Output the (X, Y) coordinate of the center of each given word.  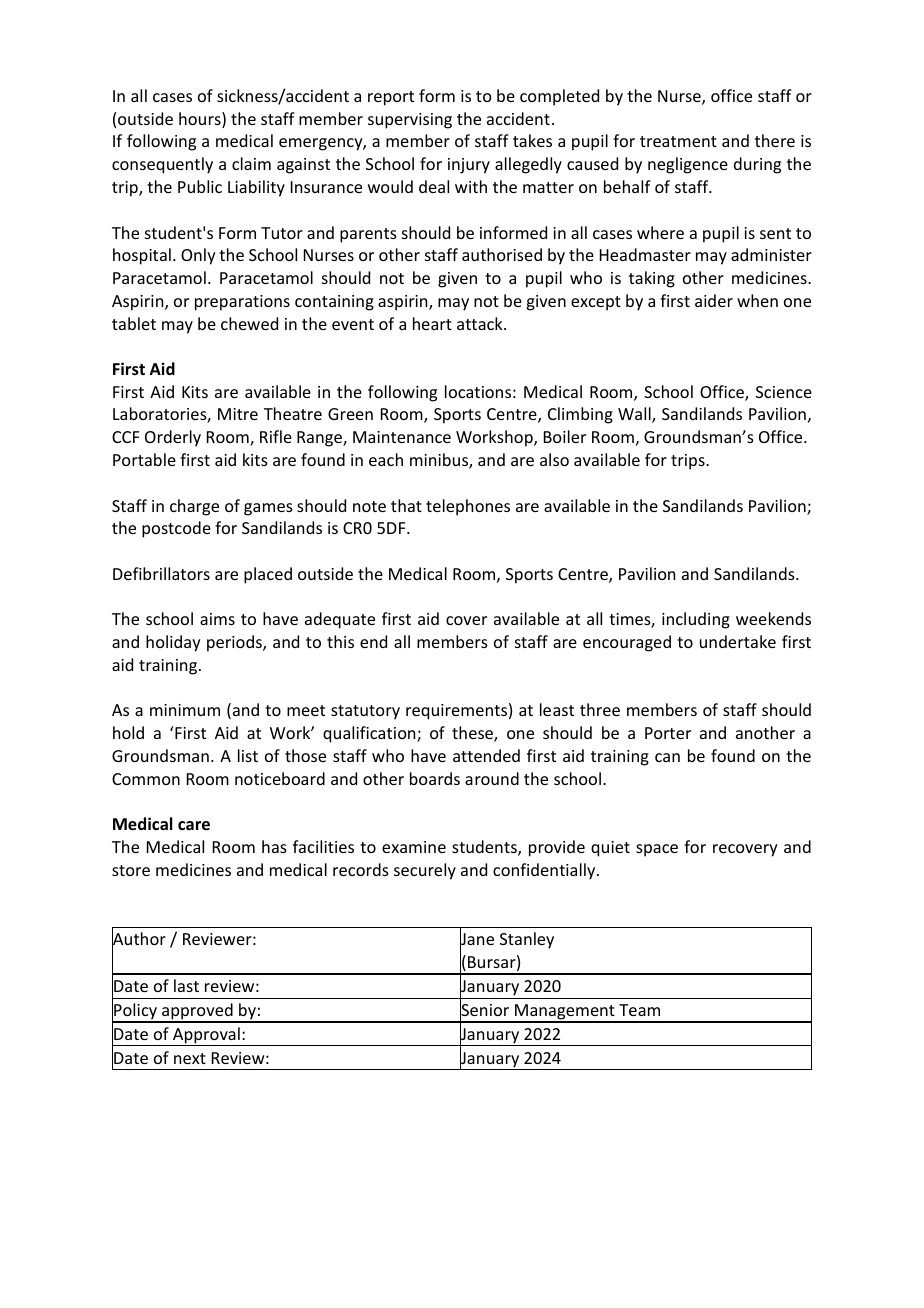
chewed (249, 323)
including (696, 620)
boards (435, 778)
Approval (206, 1036)
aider (714, 300)
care (194, 826)
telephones (468, 507)
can (667, 757)
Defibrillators (161, 573)
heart (432, 323)
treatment (678, 141)
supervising (410, 121)
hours (201, 120)
